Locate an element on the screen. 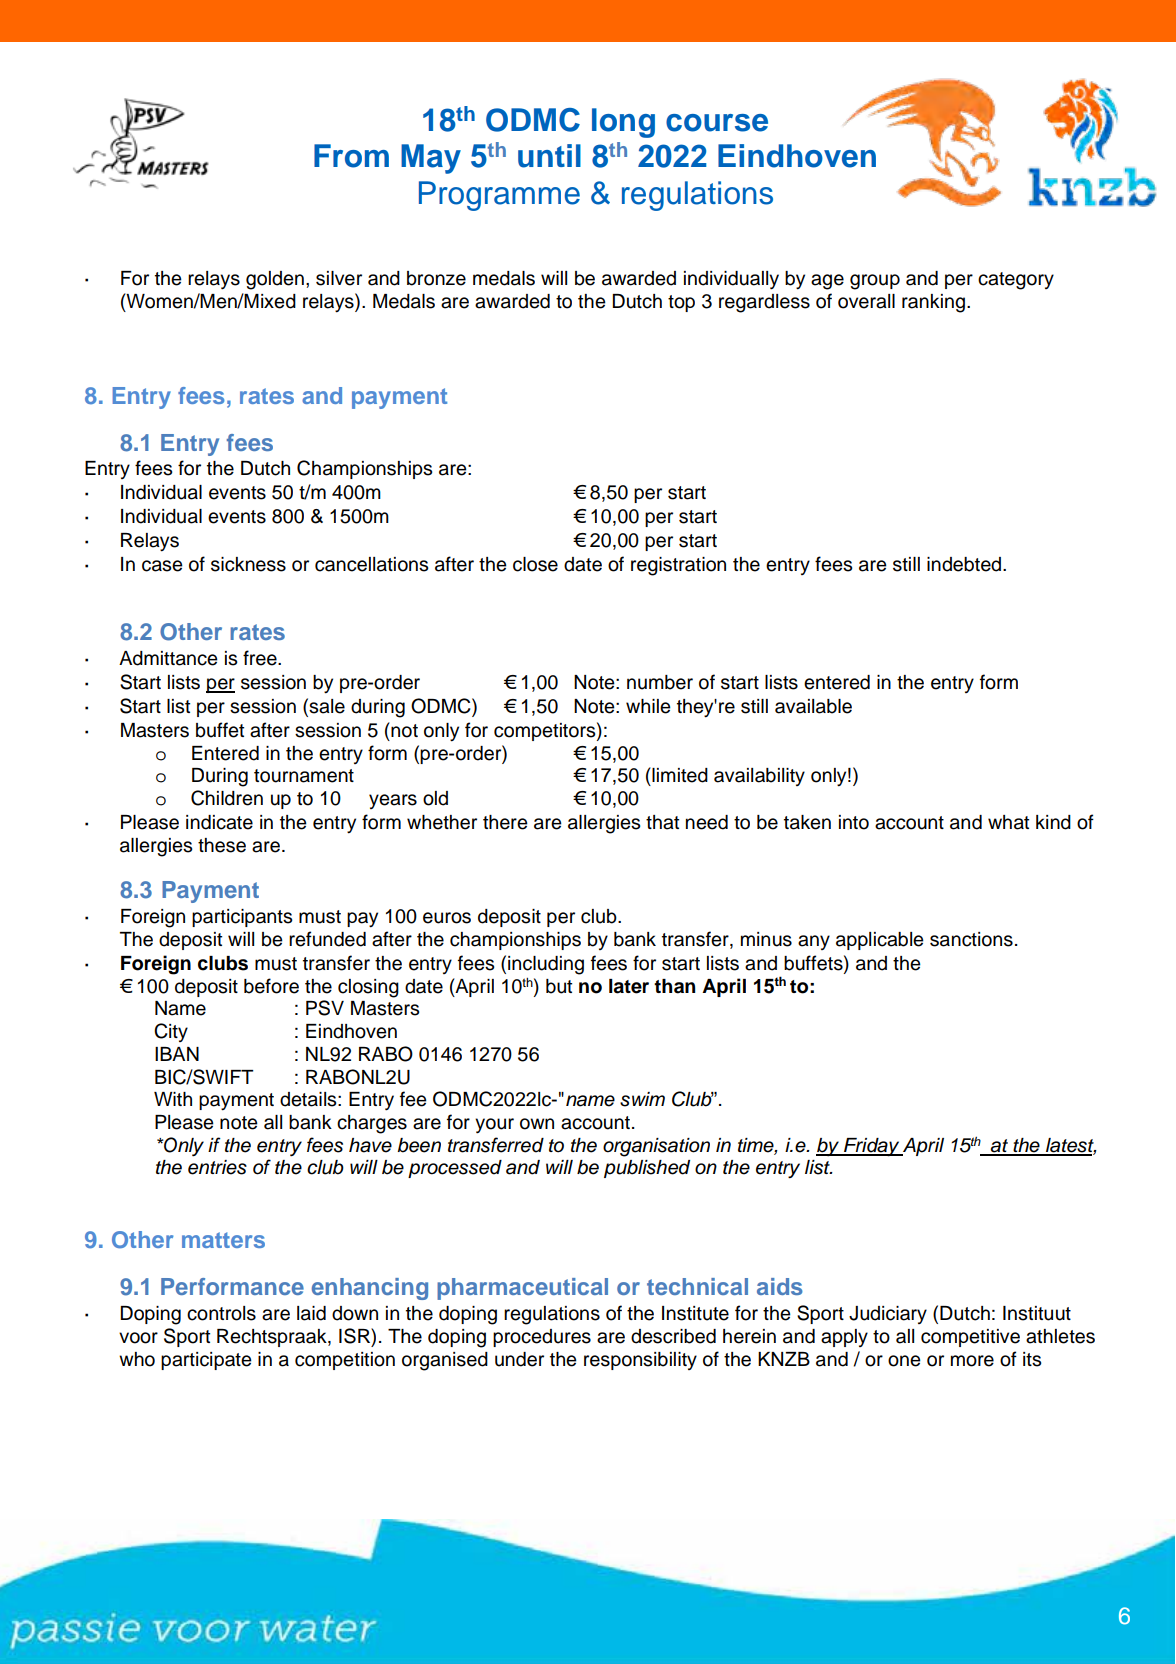 The image size is (1176, 1664). From is located at coordinates (351, 156).
